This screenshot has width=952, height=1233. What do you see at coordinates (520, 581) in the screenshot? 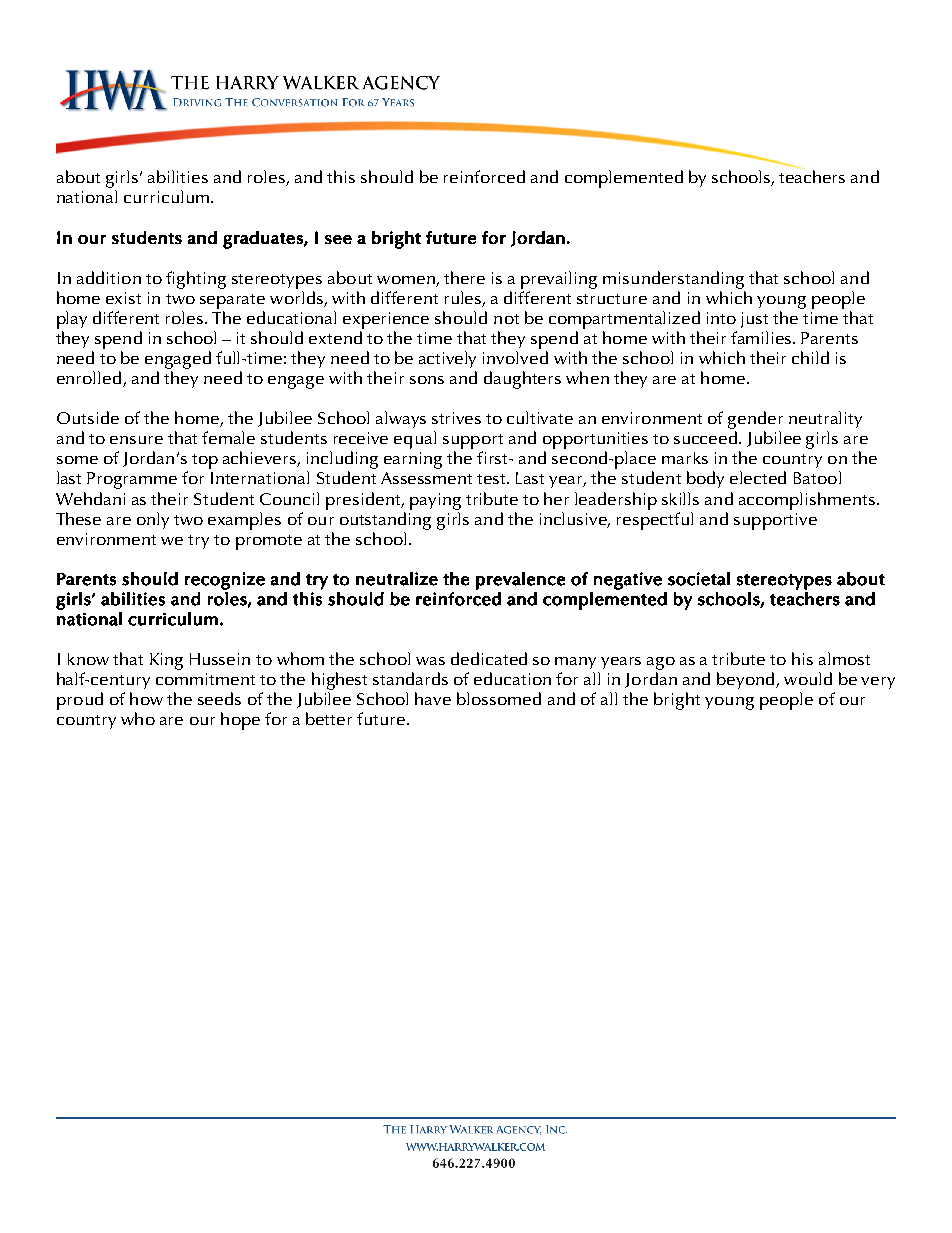
I see `prevalence` at bounding box center [520, 581].
